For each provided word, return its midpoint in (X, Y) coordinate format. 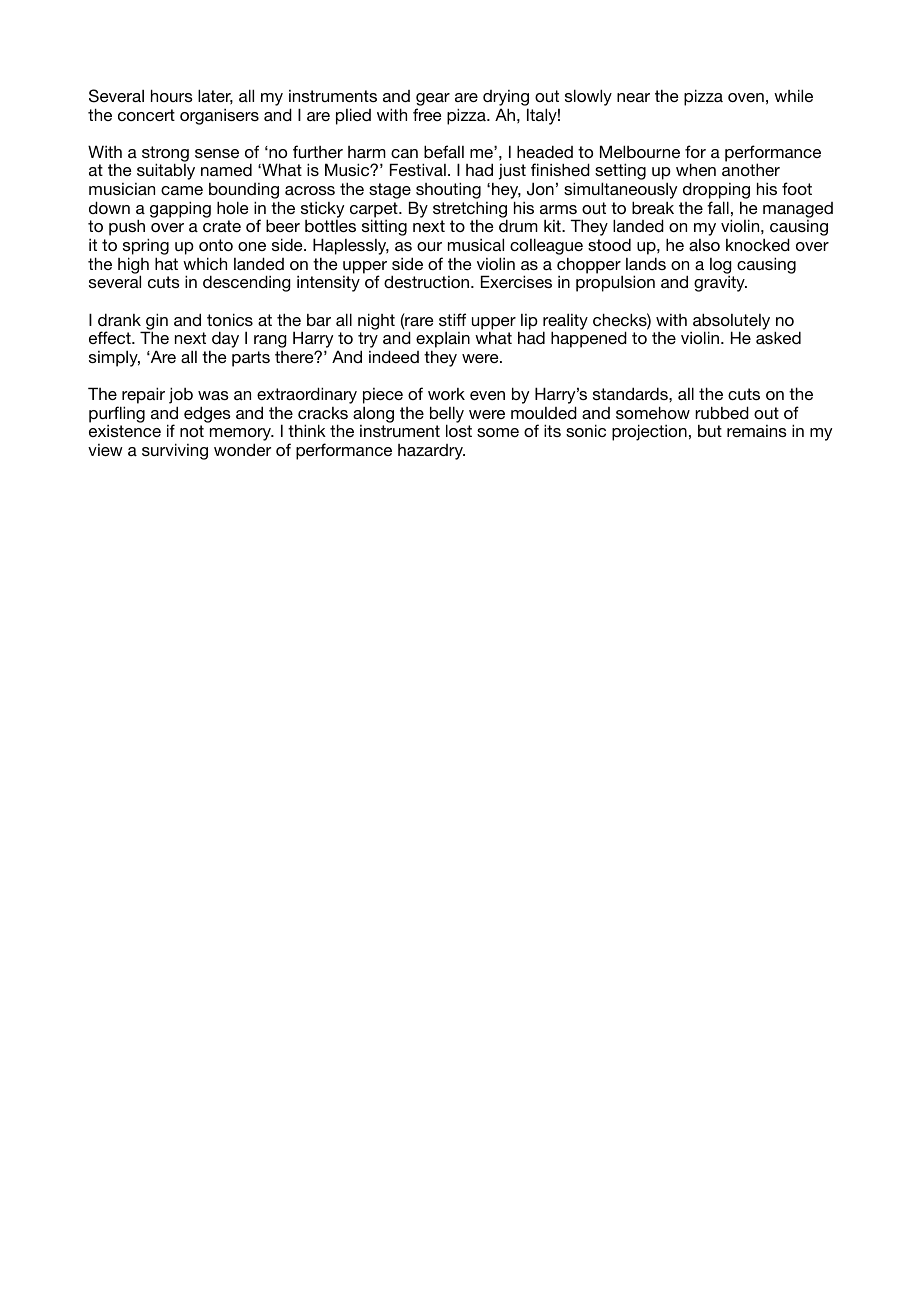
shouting (448, 192)
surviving (175, 451)
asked (778, 337)
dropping (716, 192)
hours (172, 95)
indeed (394, 356)
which (205, 263)
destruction (428, 281)
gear (433, 99)
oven (746, 97)
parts (251, 359)
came (182, 190)
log (721, 266)
